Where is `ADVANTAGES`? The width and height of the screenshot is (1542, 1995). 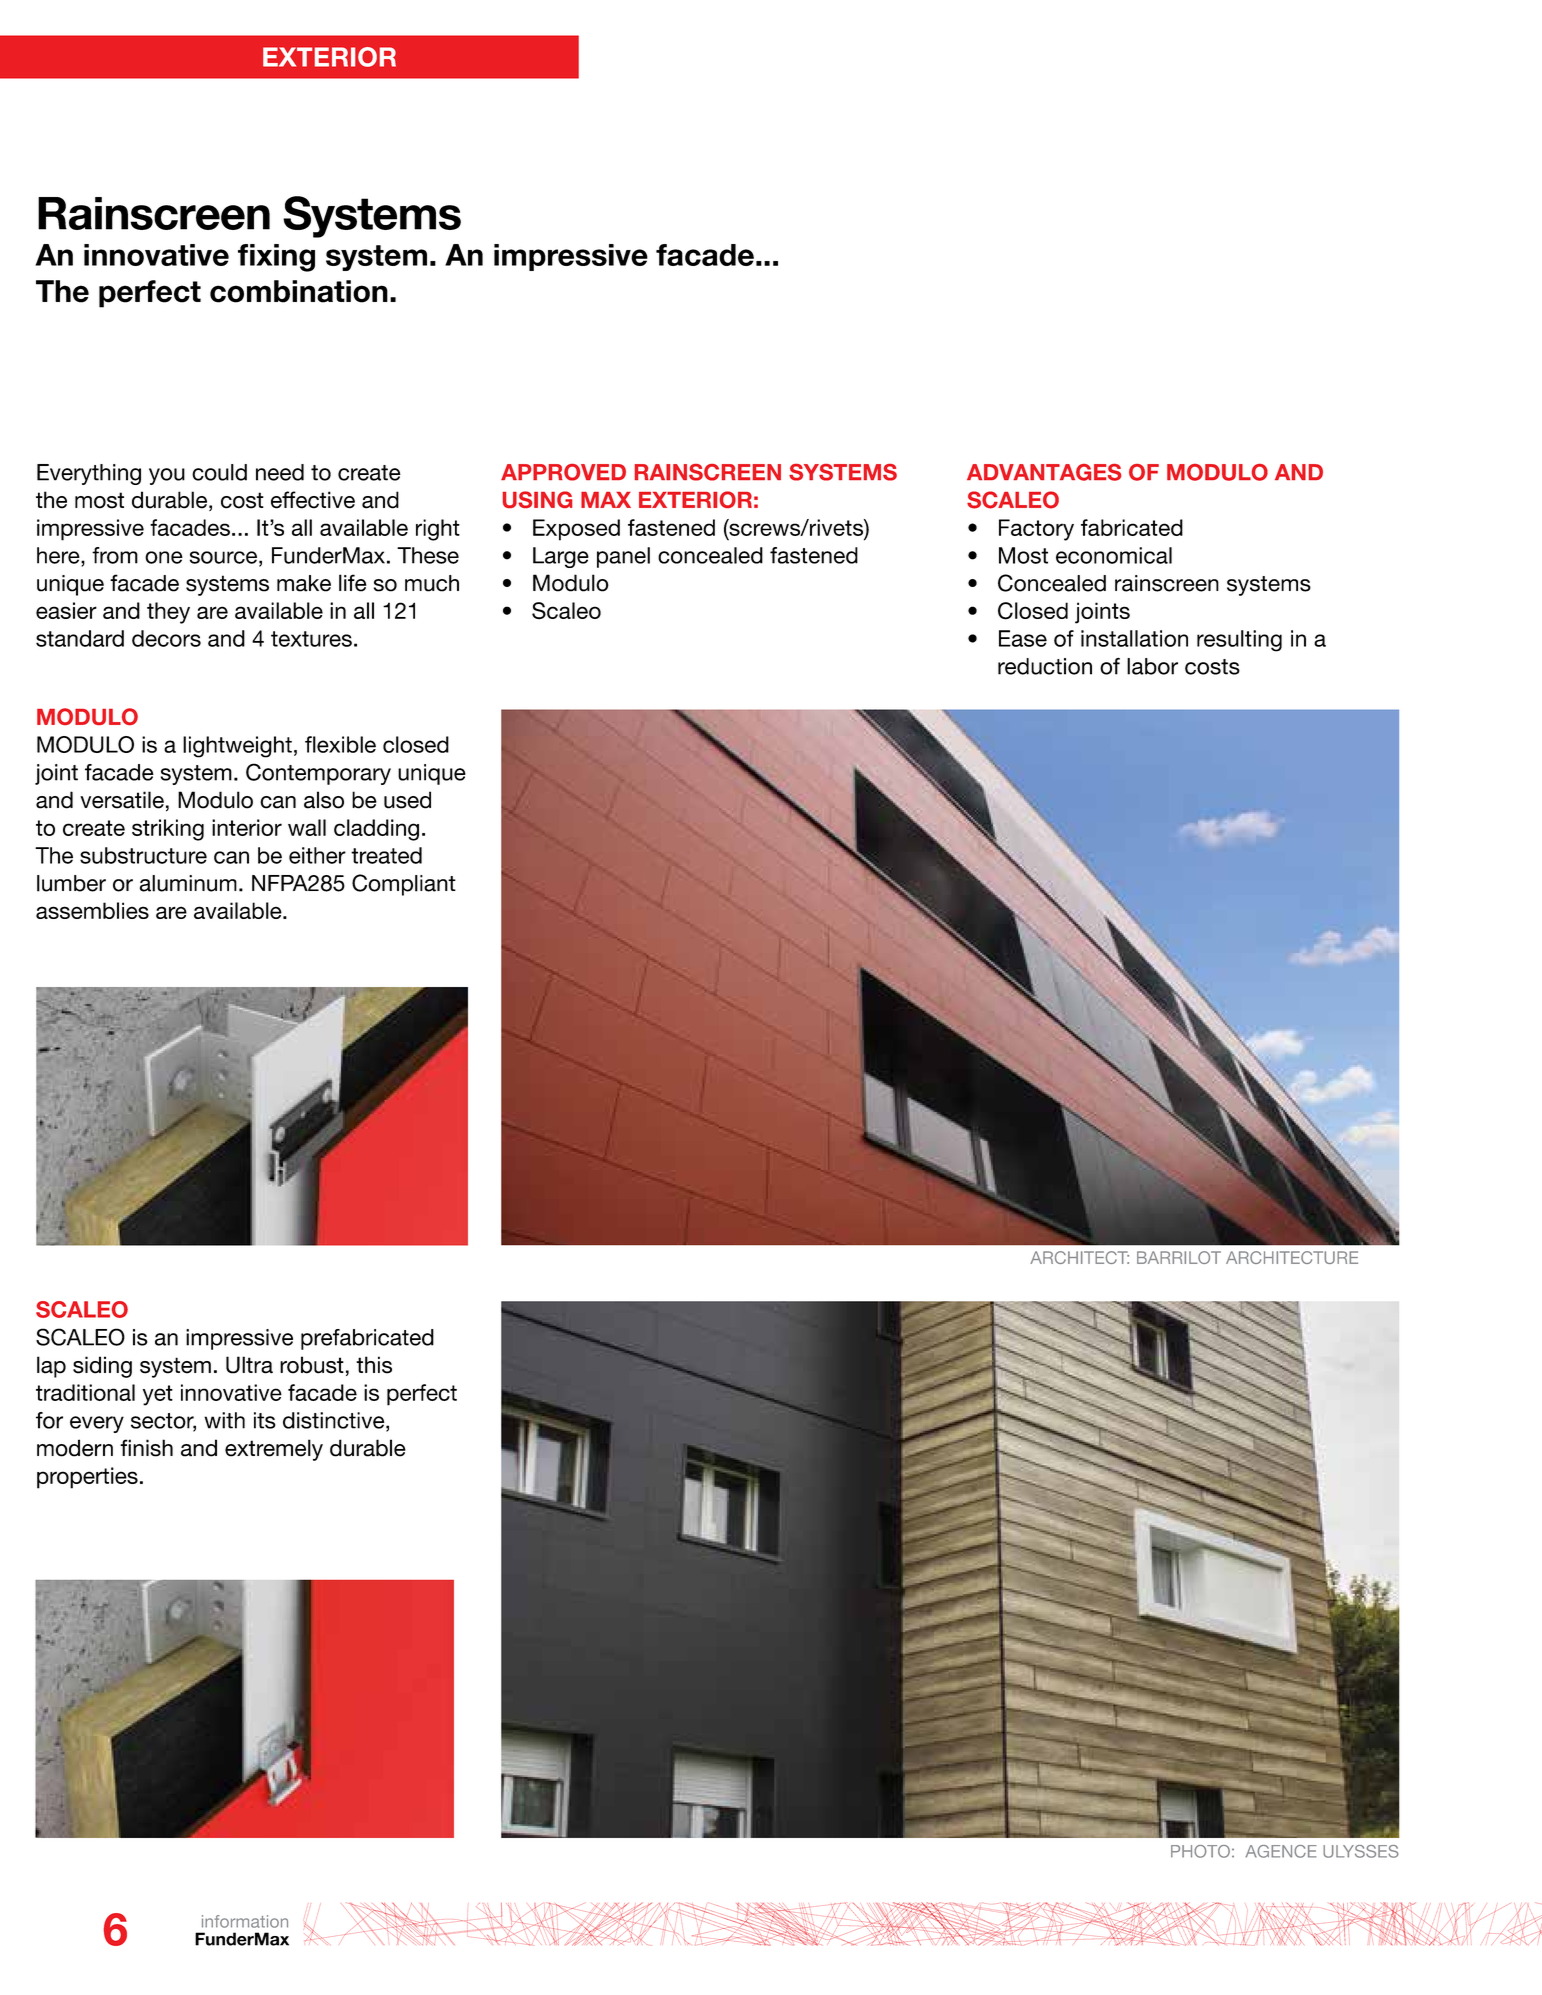
ADVANTAGES is located at coordinates (1044, 472).
